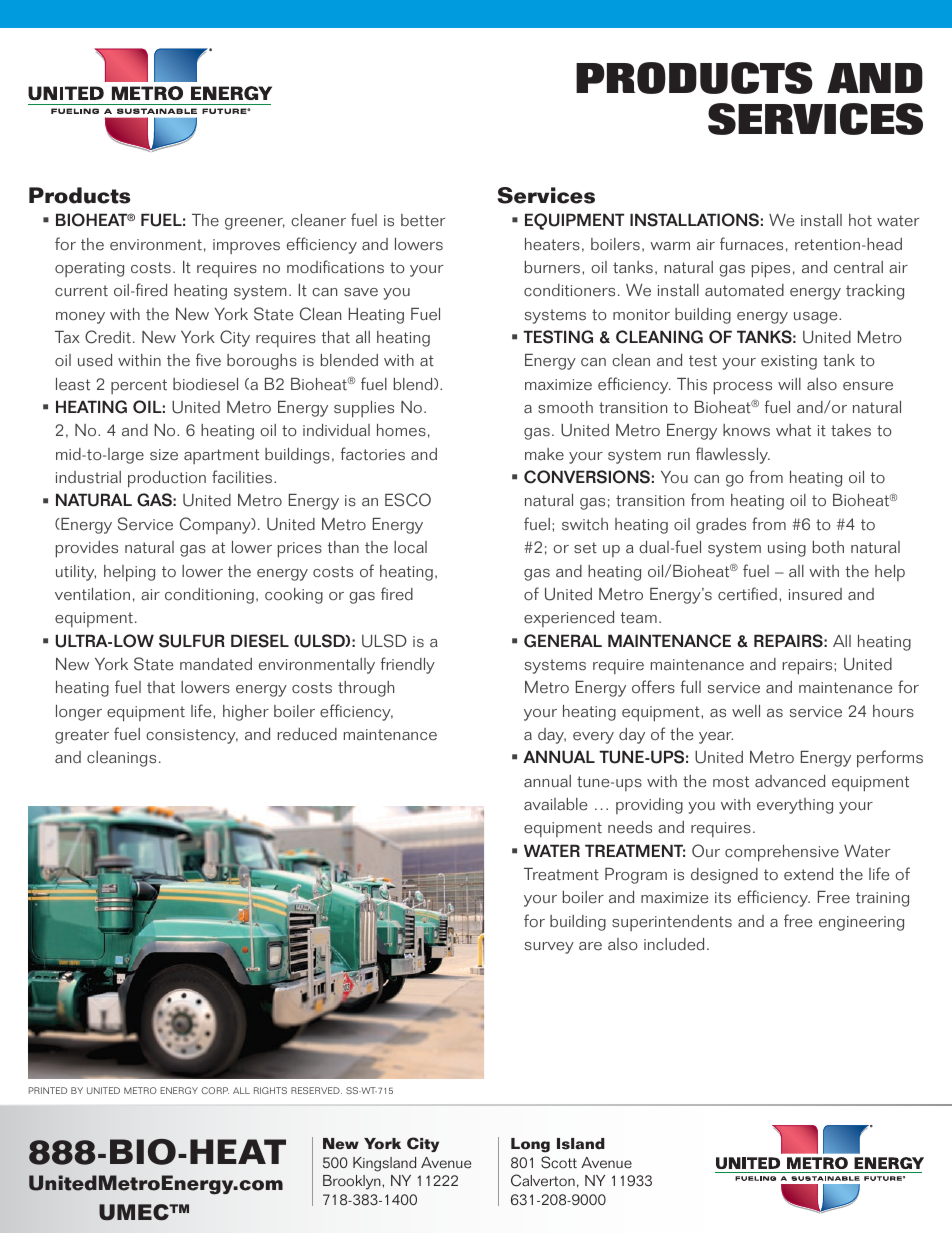 The height and width of the screenshot is (1233, 952). I want to click on insured, so click(815, 594).
